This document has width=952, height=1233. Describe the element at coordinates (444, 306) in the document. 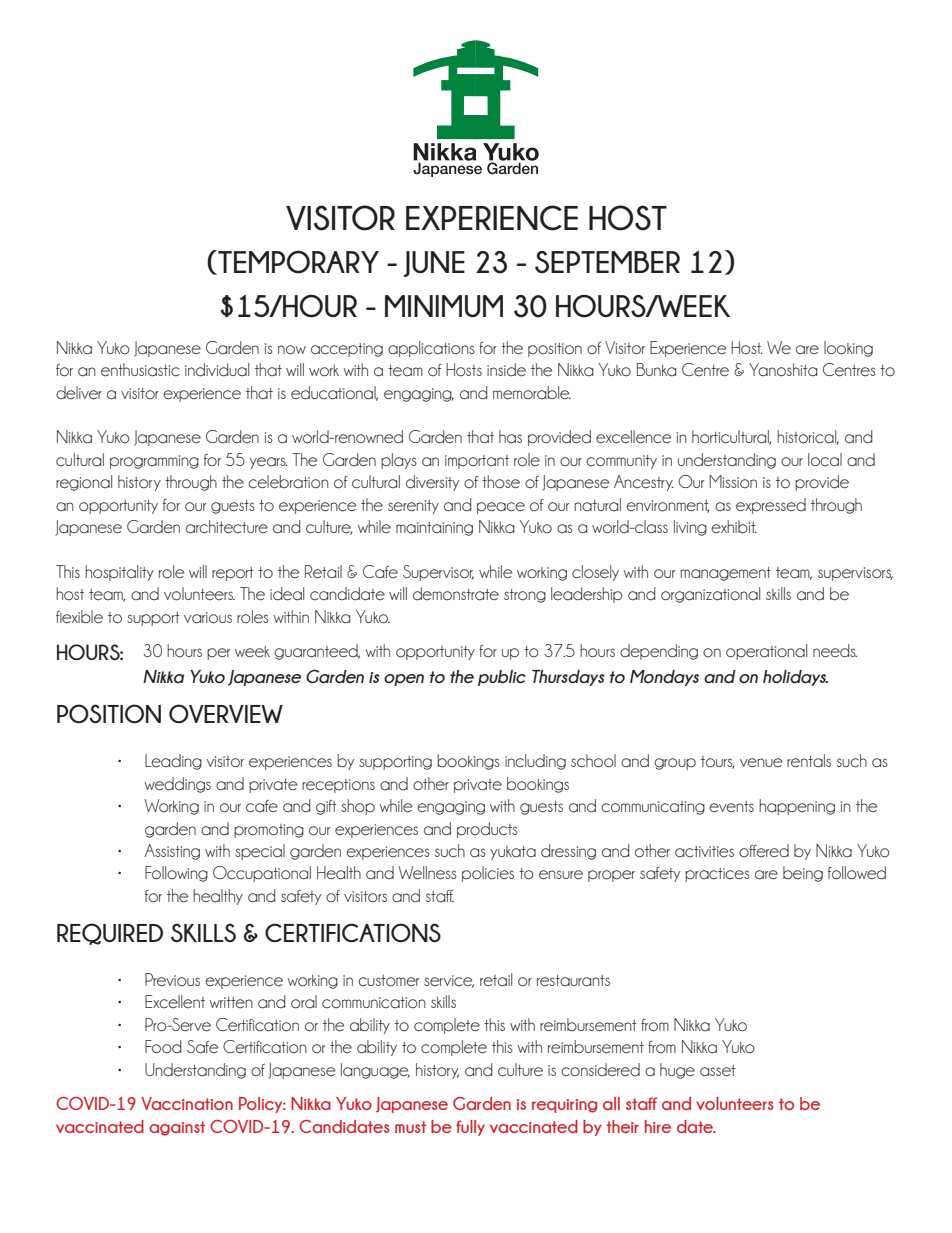

I see `MINIMUM` at that location.
